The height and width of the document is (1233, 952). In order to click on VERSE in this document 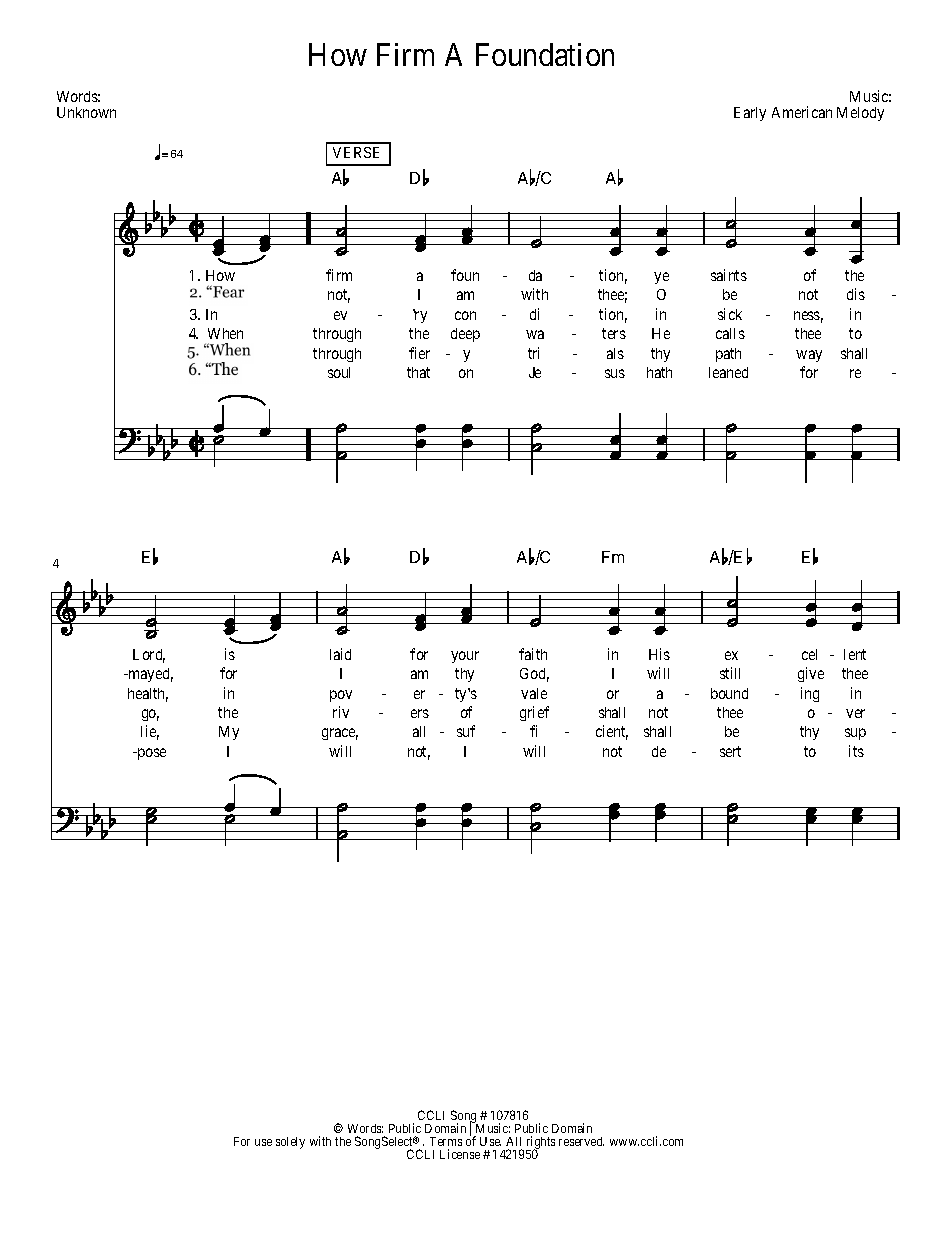, I will do `click(356, 152)`.
